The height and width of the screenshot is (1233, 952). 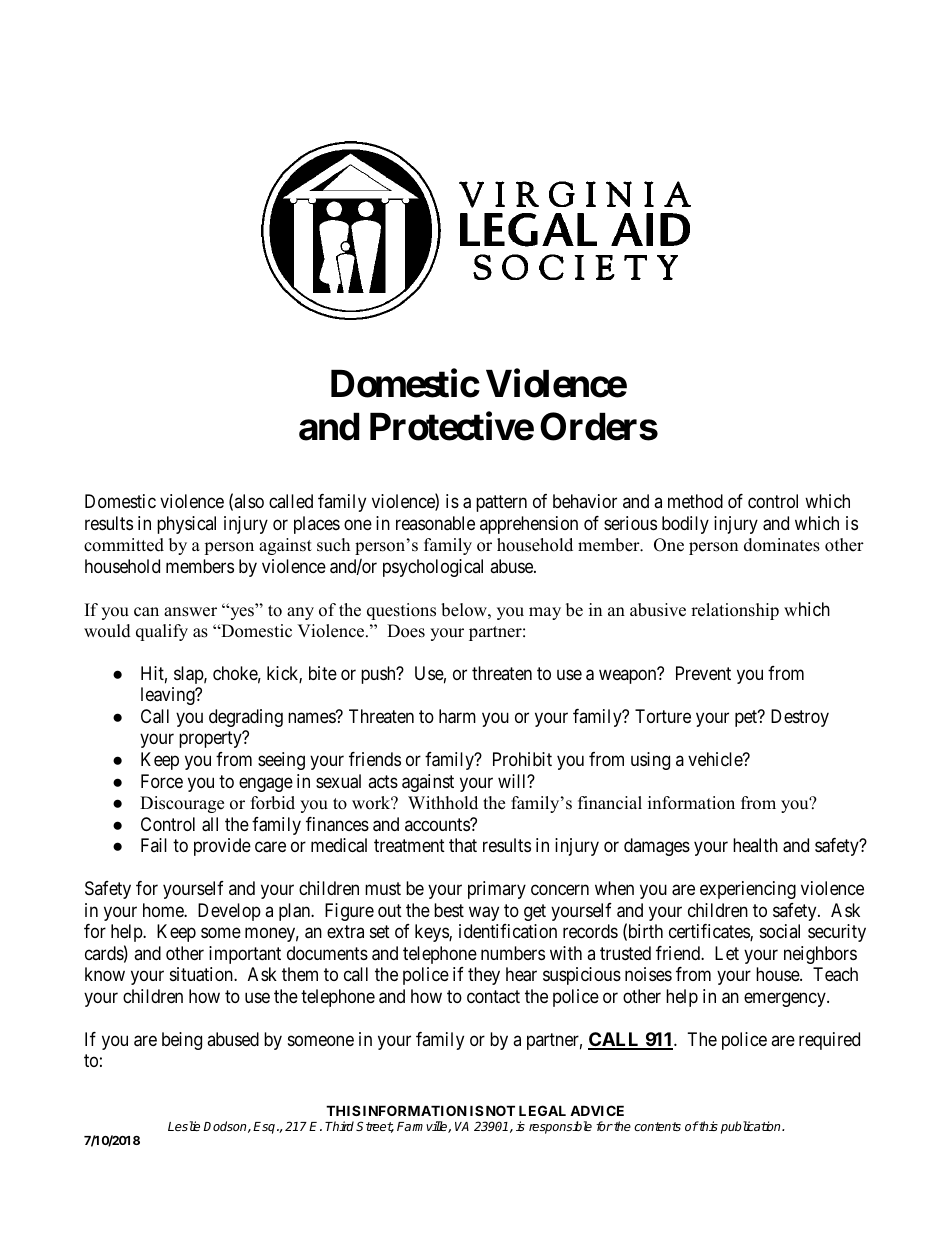 I want to click on accounts, so click(x=438, y=824).
